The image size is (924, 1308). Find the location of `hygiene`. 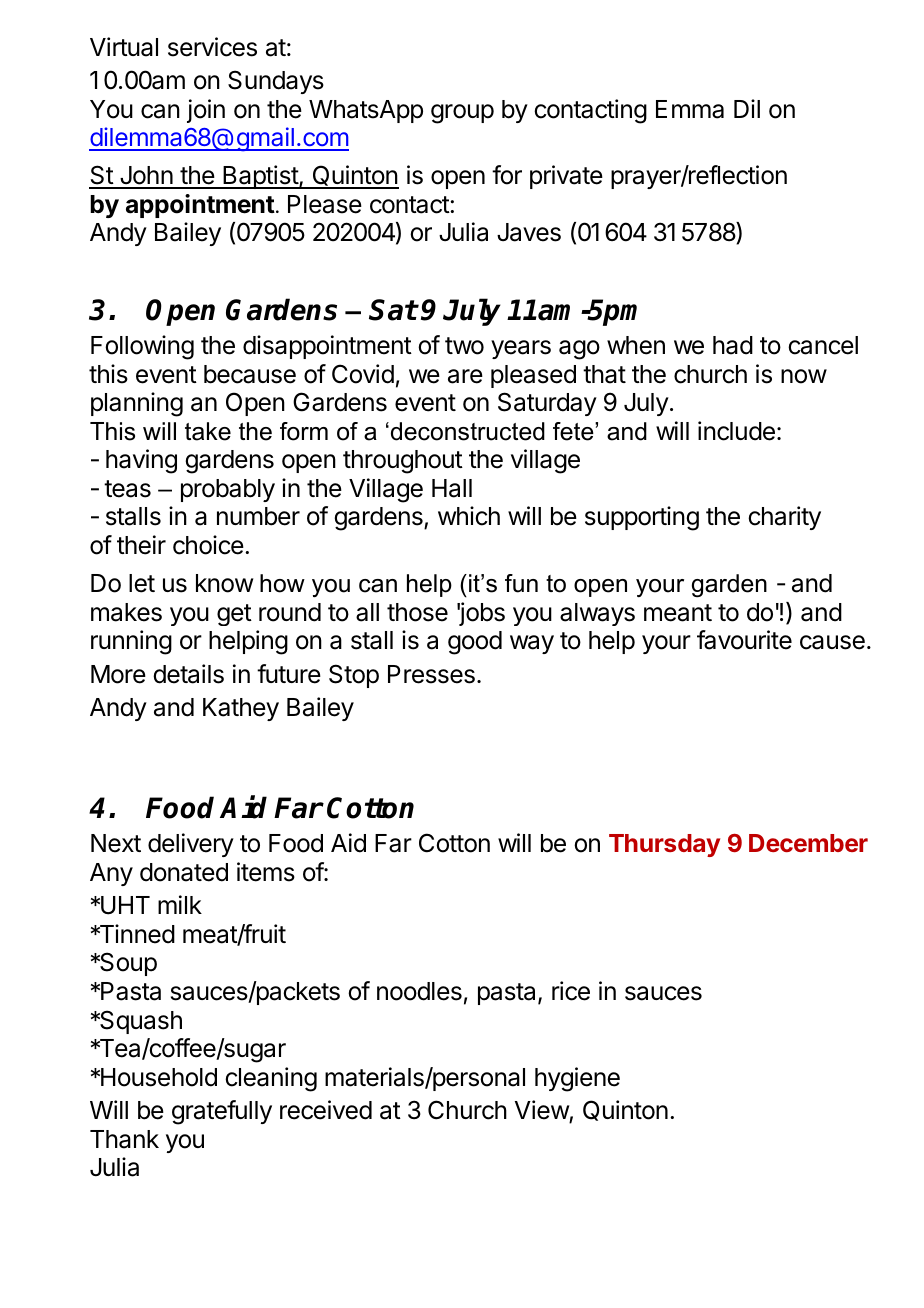

hygiene is located at coordinates (577, 1079).
